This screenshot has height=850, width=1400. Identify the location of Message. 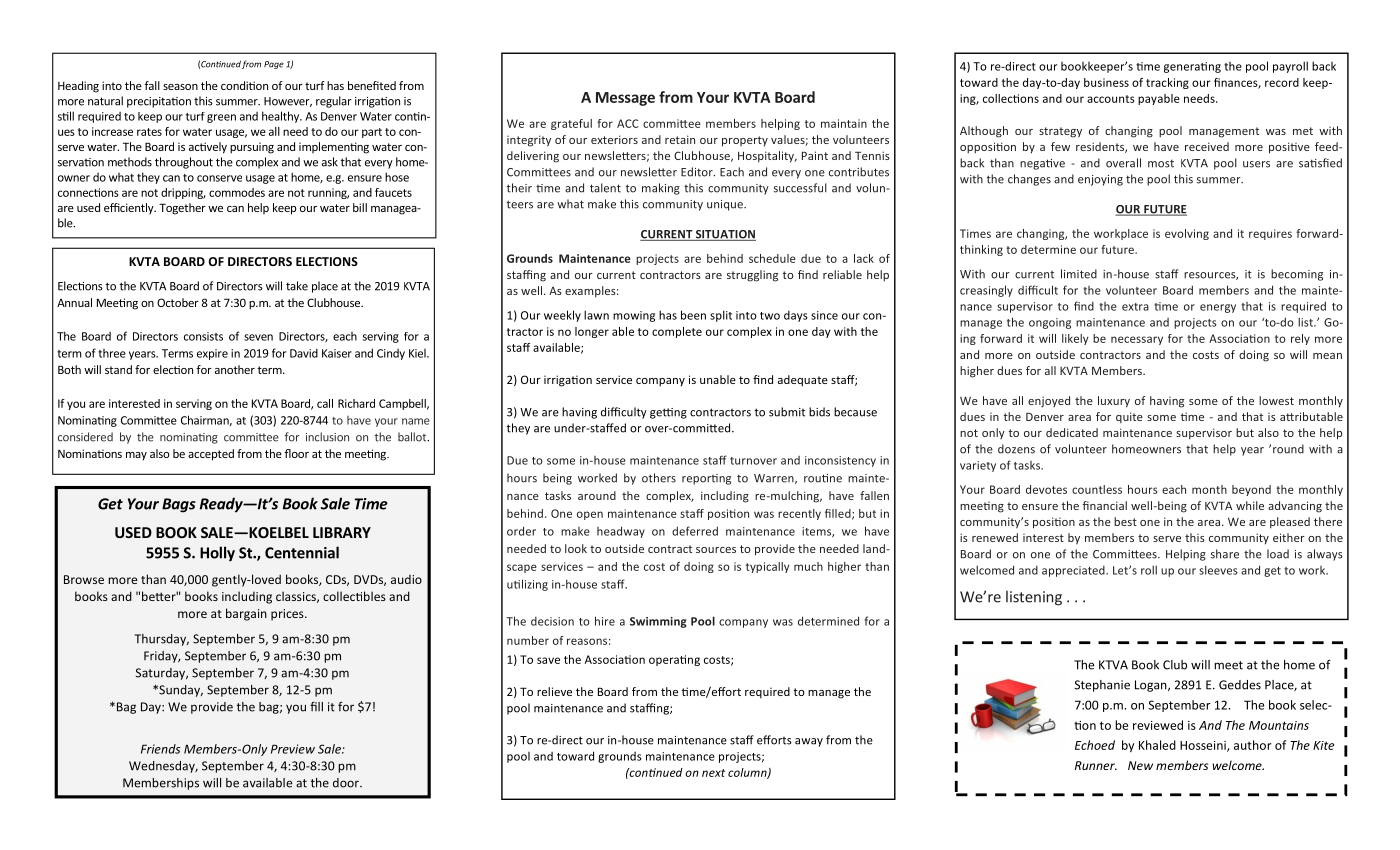
(625, 99).
